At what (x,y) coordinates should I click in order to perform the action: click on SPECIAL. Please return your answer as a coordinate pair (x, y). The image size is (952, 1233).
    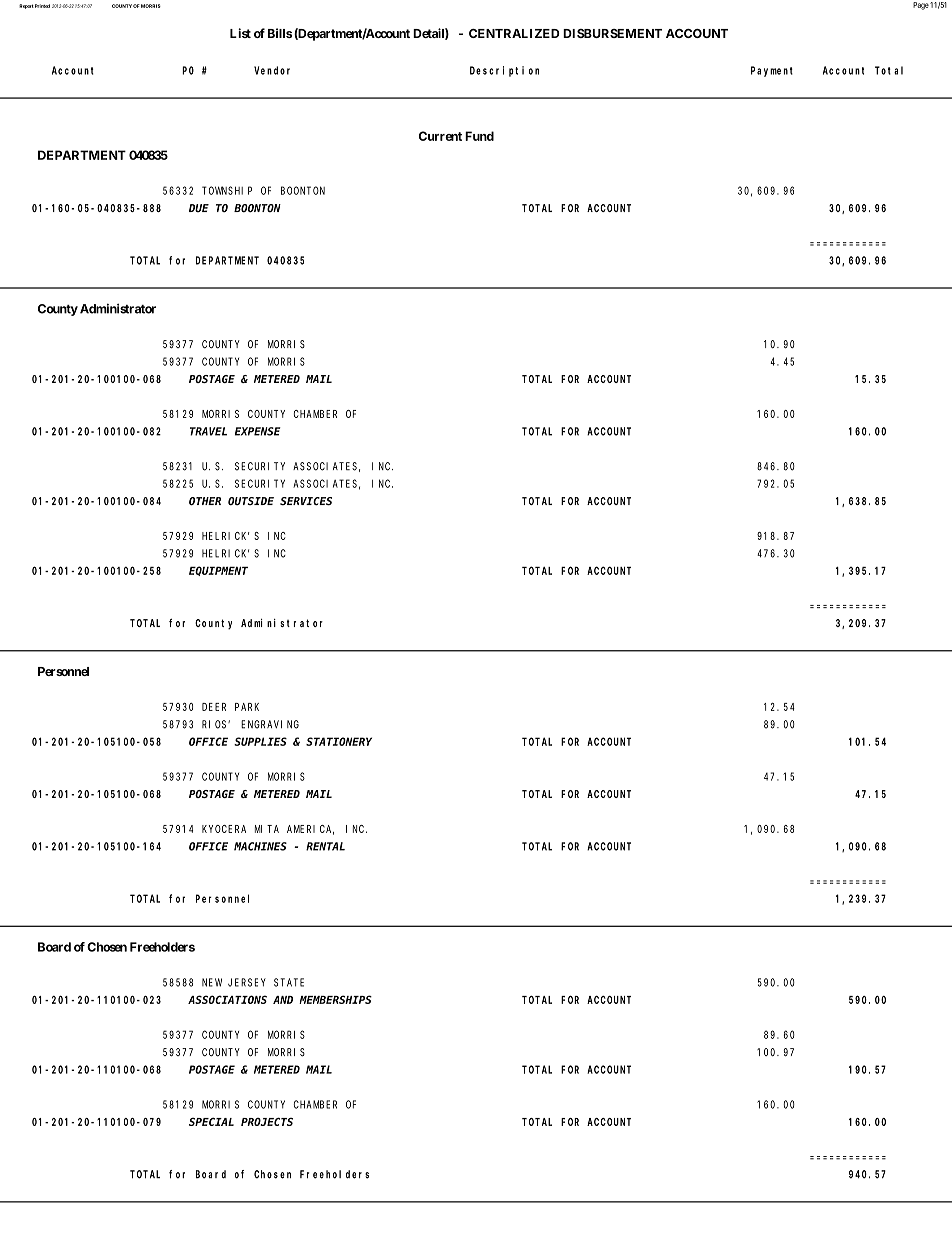
    Looking at the image, I should click on (211, 1121).
